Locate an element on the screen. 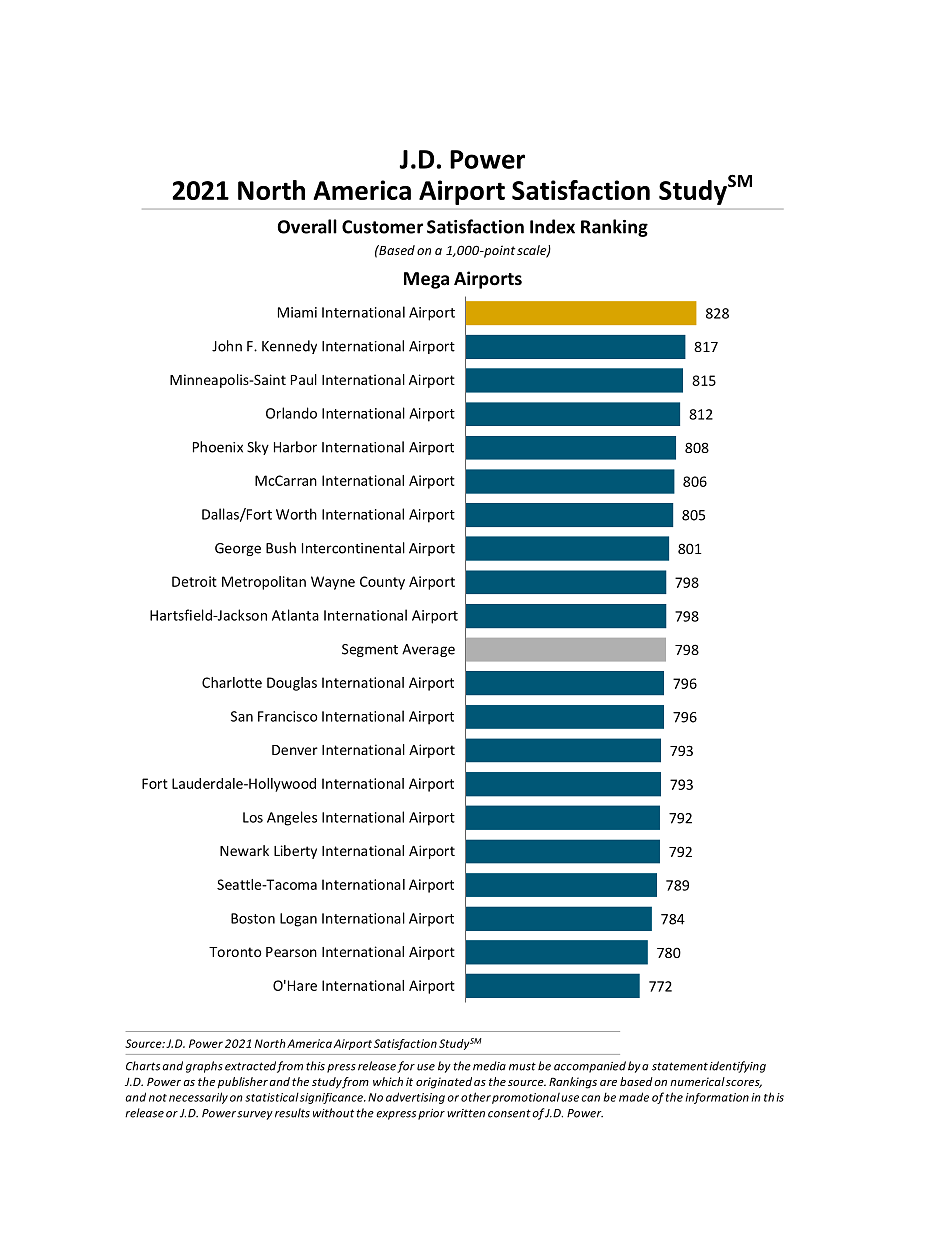 This screenshot has height=1233, width=952. necessarily is located at coordinates (198, 1098).
